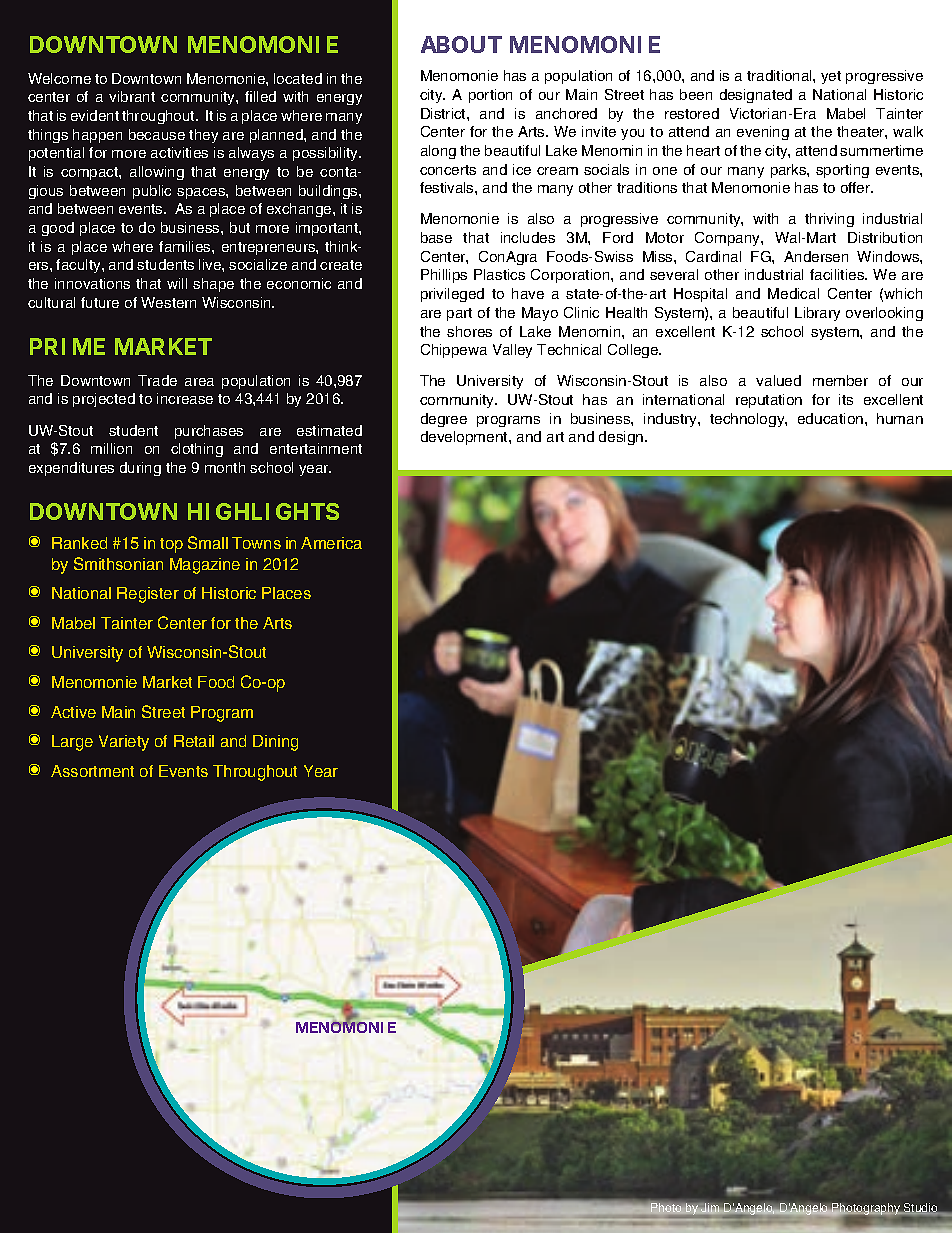 The width and height of the screenshot is (952, 1233). I want to click on Dining, so click(275, 743).
